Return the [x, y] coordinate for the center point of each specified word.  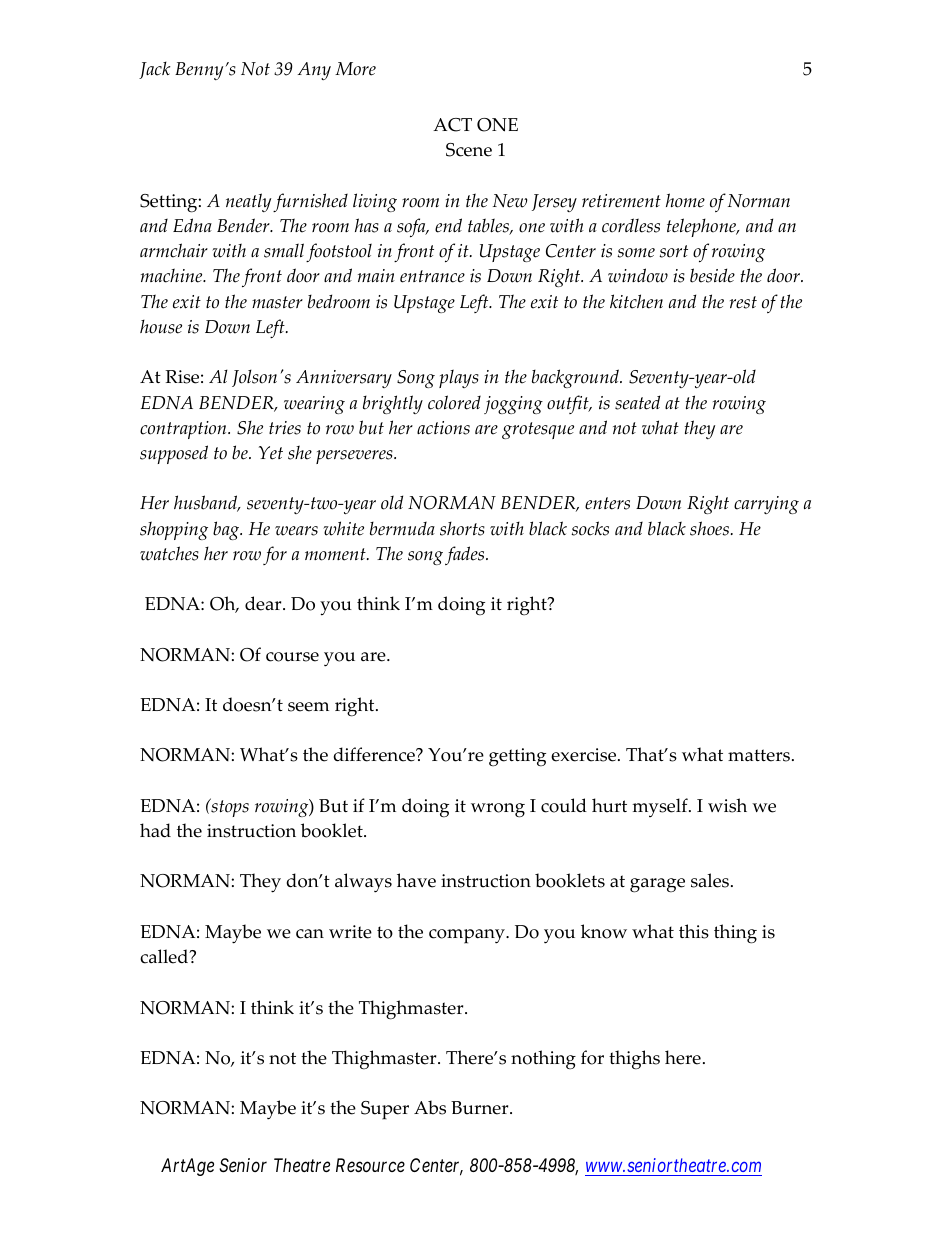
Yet [271, 453]
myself [661, 807]
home [685, 200]
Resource [370, 1165]
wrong [498, 810]
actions [443, 428]
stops [229, 807]
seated [637, 402]
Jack [155, 70]
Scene [469, 150]
